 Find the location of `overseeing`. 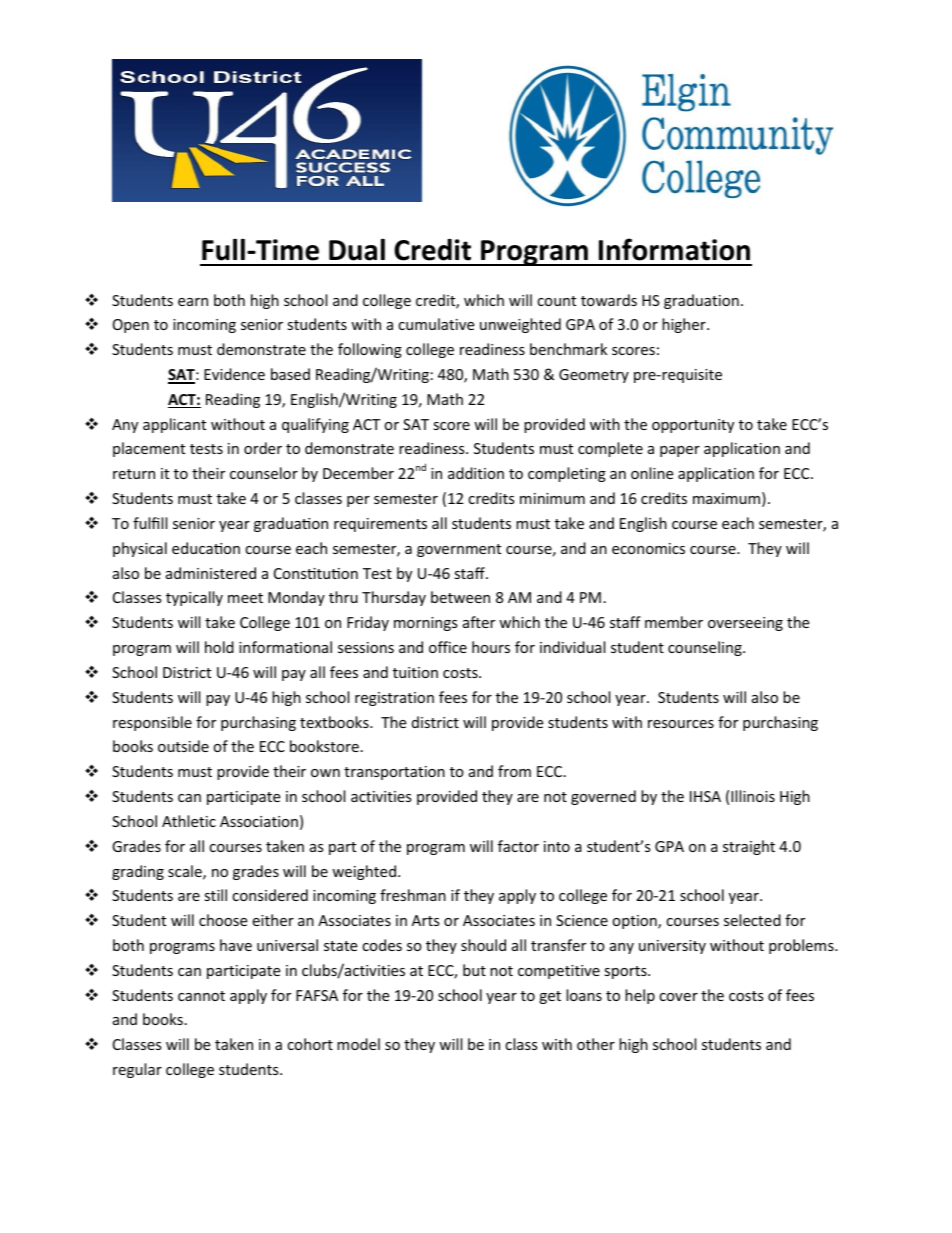

overseeing is located at coordinates (745, 624).
